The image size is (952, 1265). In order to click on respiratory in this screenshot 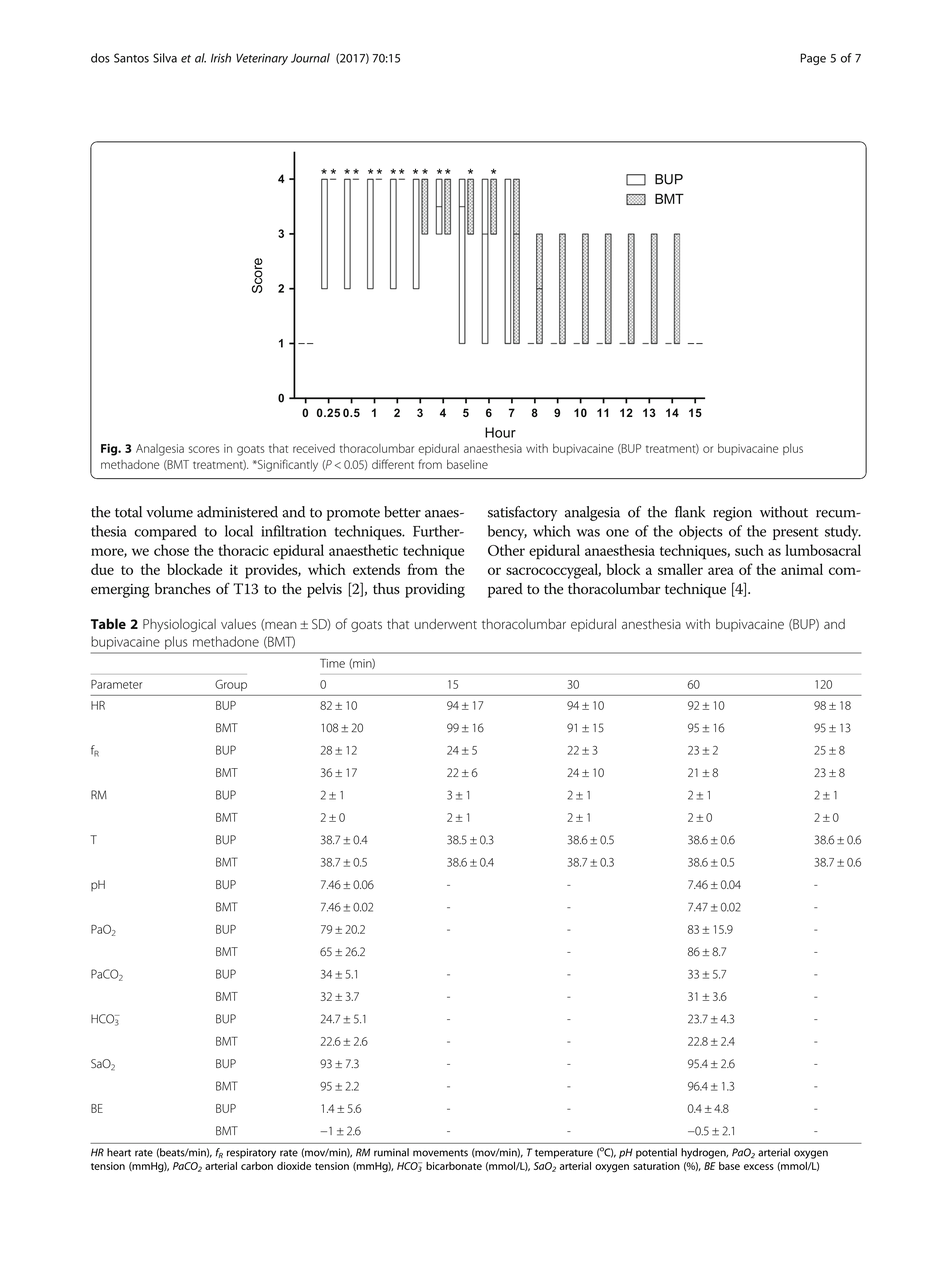, I will do `click(251, 1153)`.
